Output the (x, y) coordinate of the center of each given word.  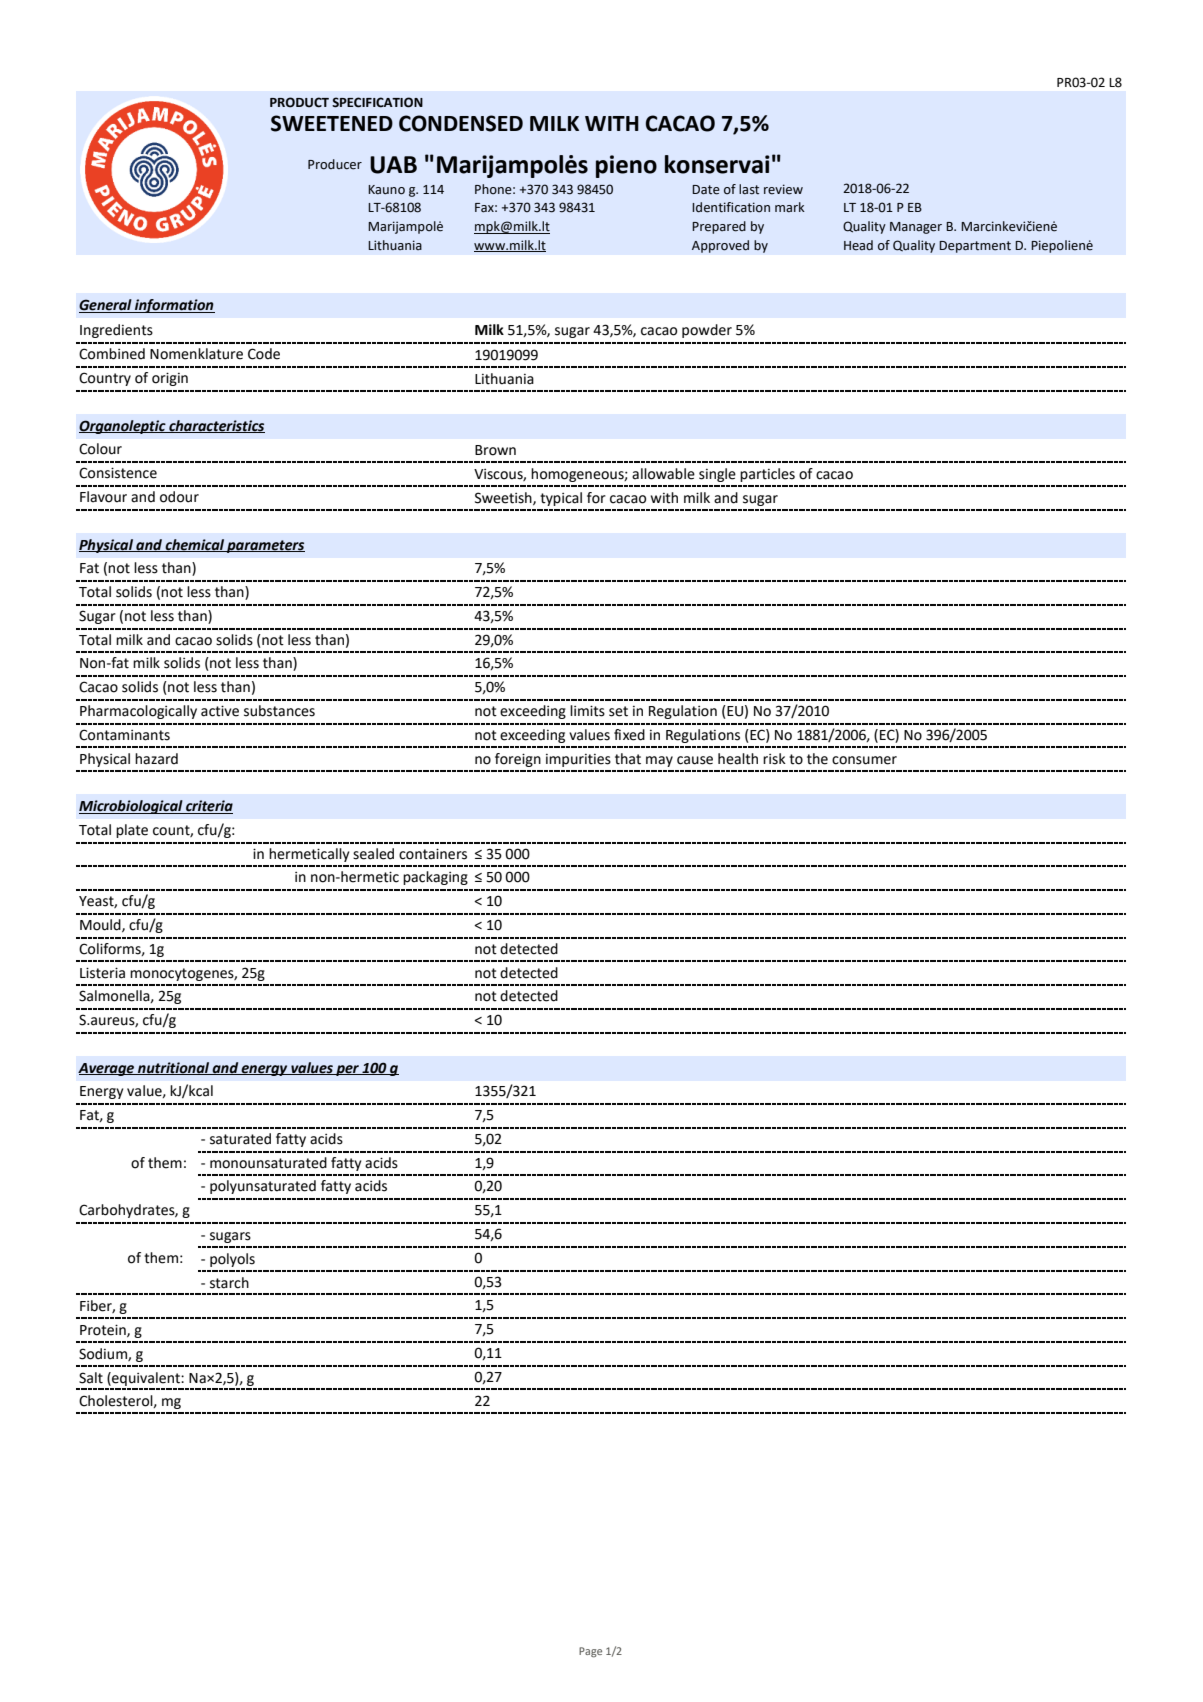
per (347, 1070)
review (783, 189)
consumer (864, 760)
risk (774, 759)
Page (590, 1652)
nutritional (174, 1068)
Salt (91, 1378)
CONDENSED (461, 123)
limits (587, 711)
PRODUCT (299, 102)
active (220, 711)
